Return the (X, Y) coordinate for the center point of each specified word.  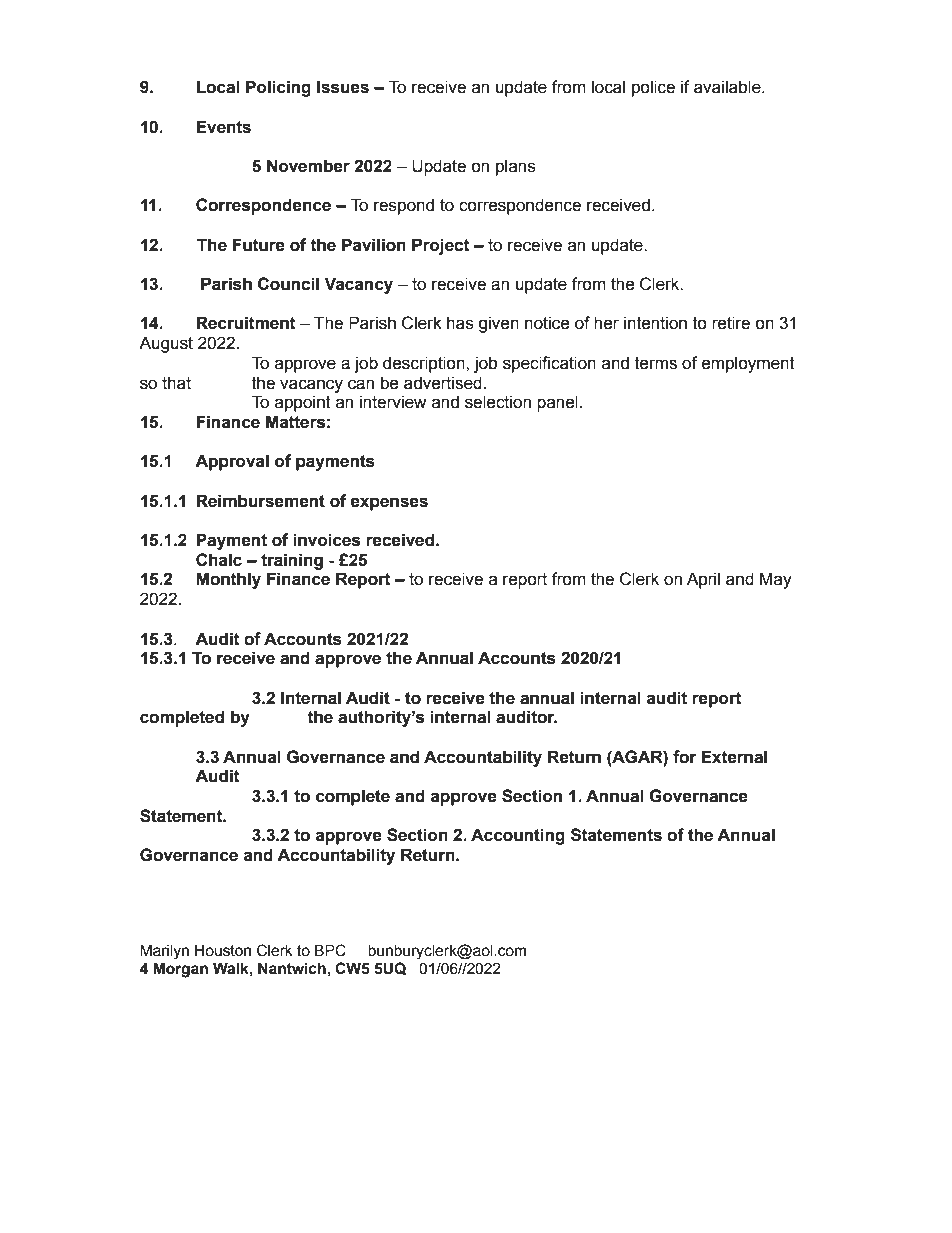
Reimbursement (260, 501)
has (460, 323)
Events (223, 127)
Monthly (228, 580)
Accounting (518, 836)
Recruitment (246, 323)
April (703, 580)
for (685, 757)
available (728, 87)
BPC (330, 950)
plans (516, 167)
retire (731, 323)
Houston (223, 951)
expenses (389, 504)
